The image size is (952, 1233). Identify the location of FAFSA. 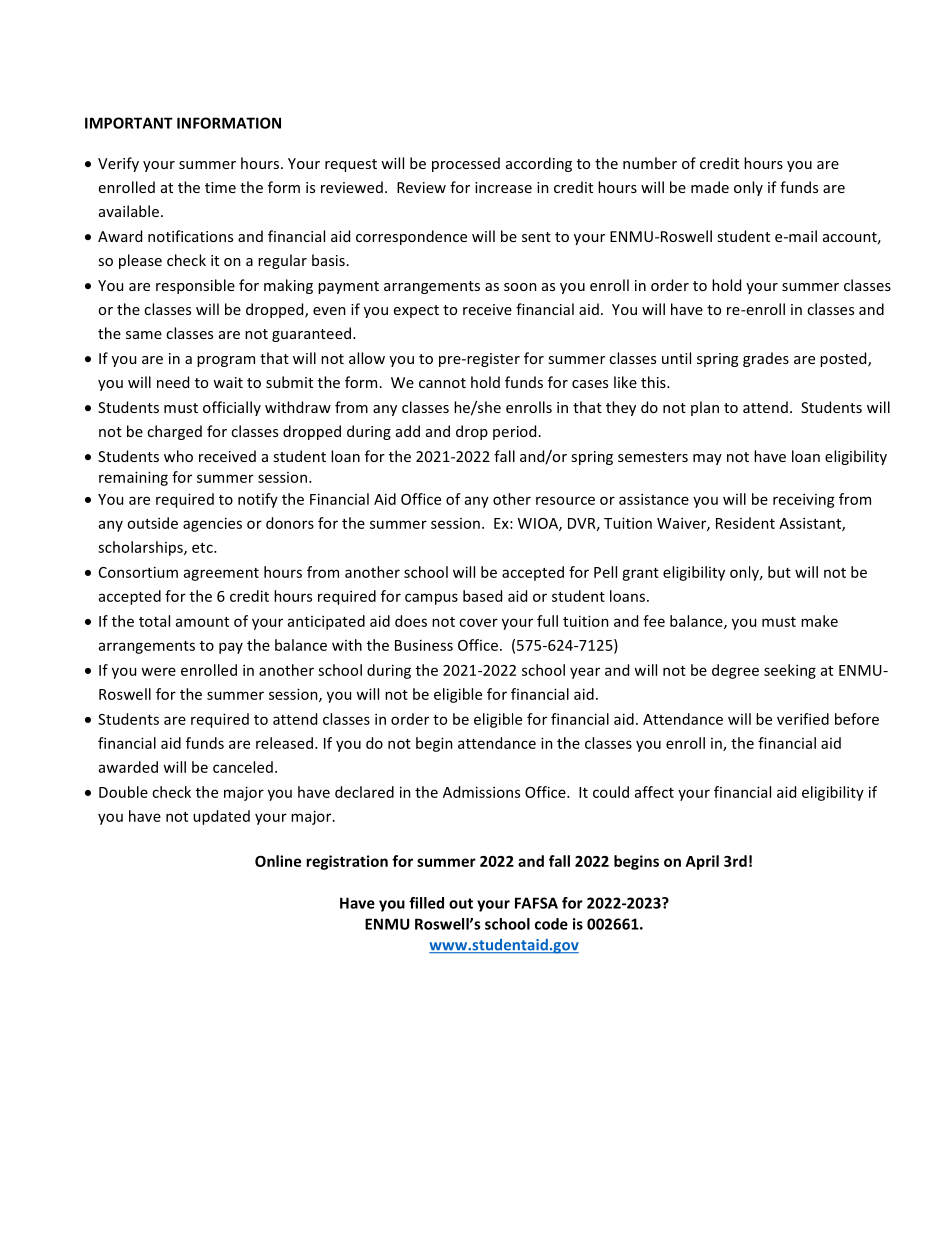
(536, 903).
